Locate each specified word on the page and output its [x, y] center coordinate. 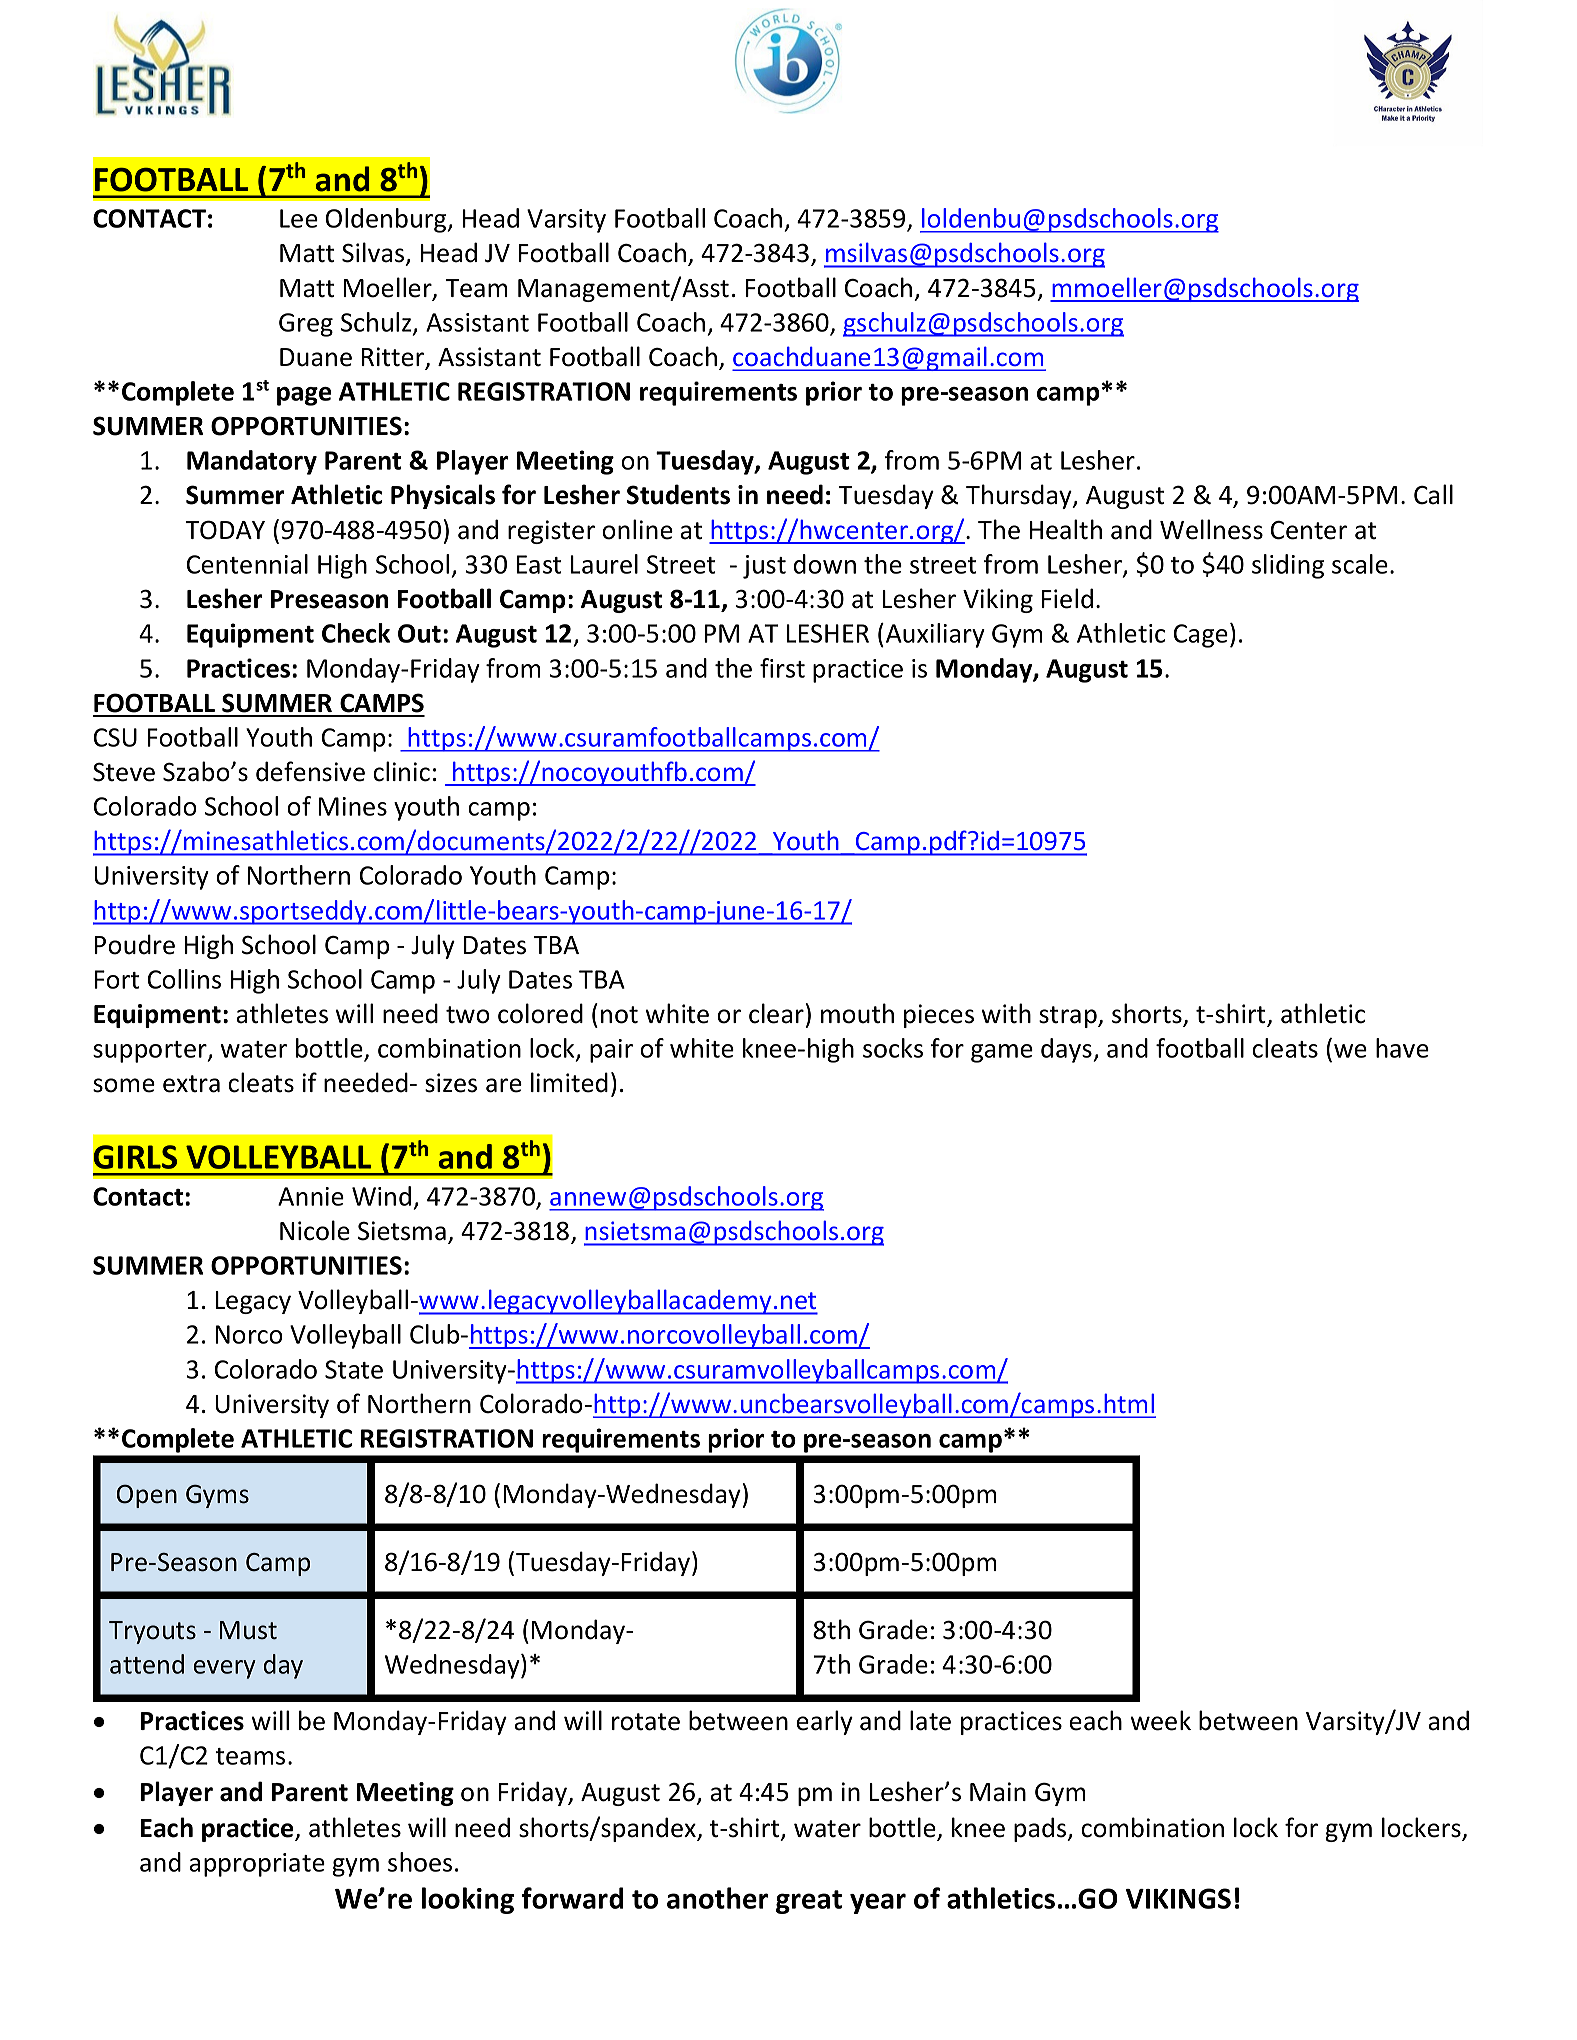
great [809, 1902]
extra [191, 1084]
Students [678, 494]
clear [776, 1013]
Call [1433, 494]
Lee [299, 218]
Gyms [217, 1496]
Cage [1201, 636]
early [825, 1722]
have [1402, 1048]
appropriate [257, 1865]
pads [1041, 1829]
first [782, 668]
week [1161, 1720]
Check [356, 633]
